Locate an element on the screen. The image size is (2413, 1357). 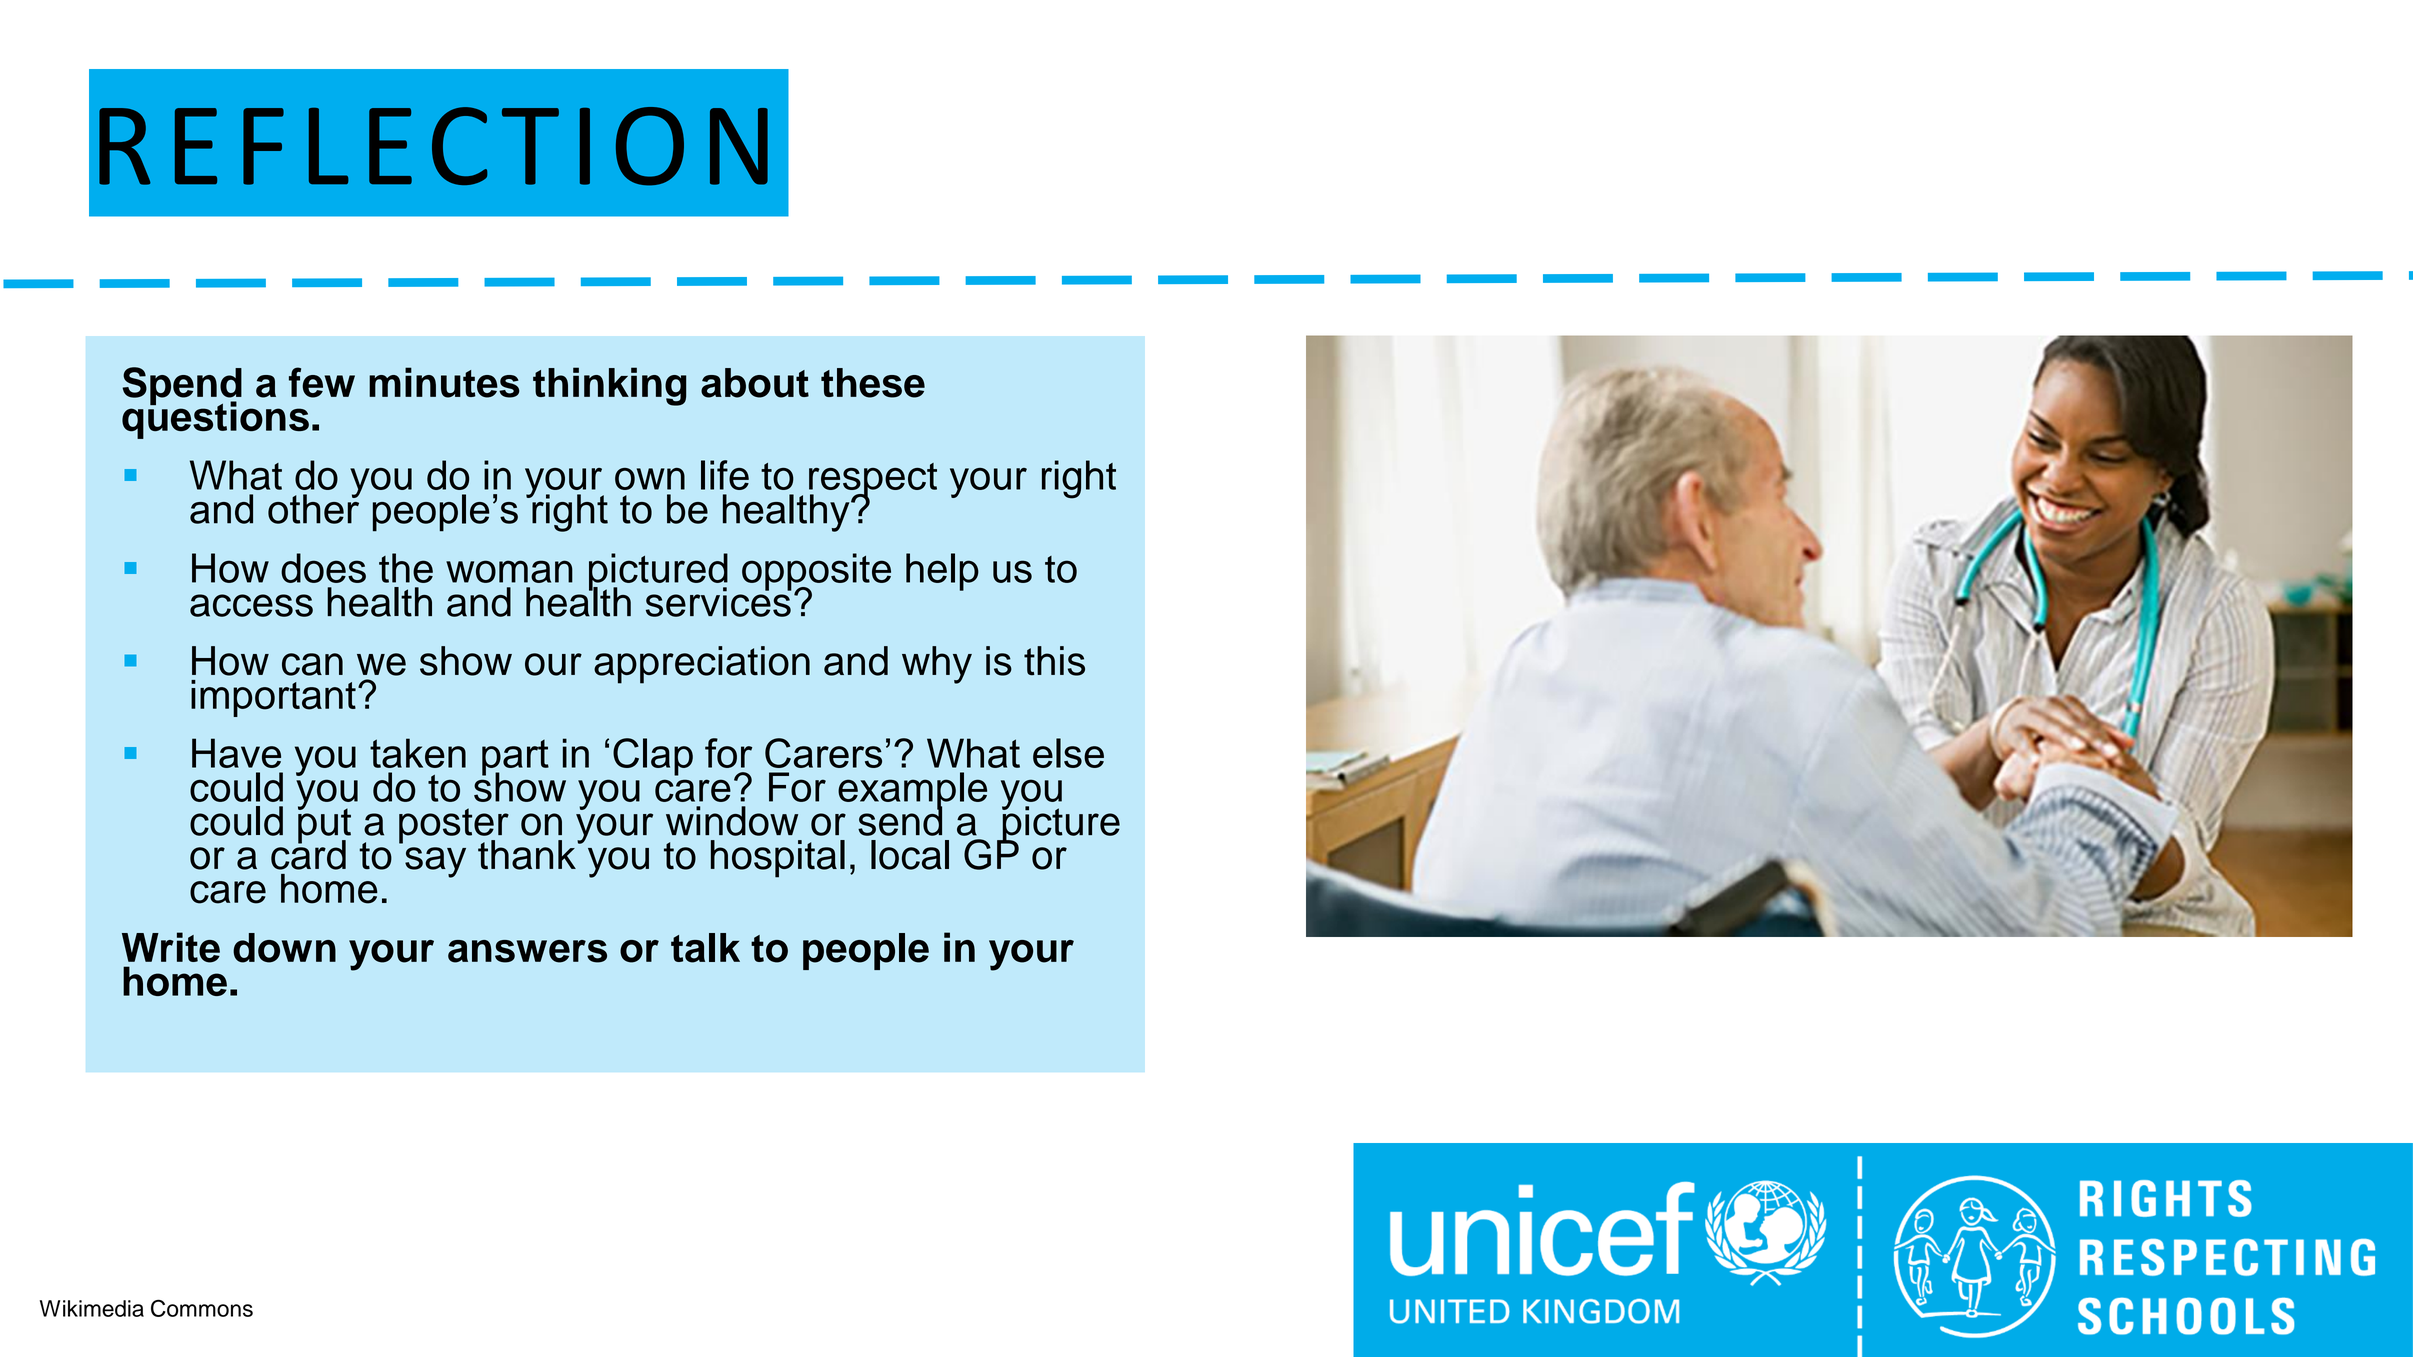
Wikimedia is located at coordinates (92, 1308).
